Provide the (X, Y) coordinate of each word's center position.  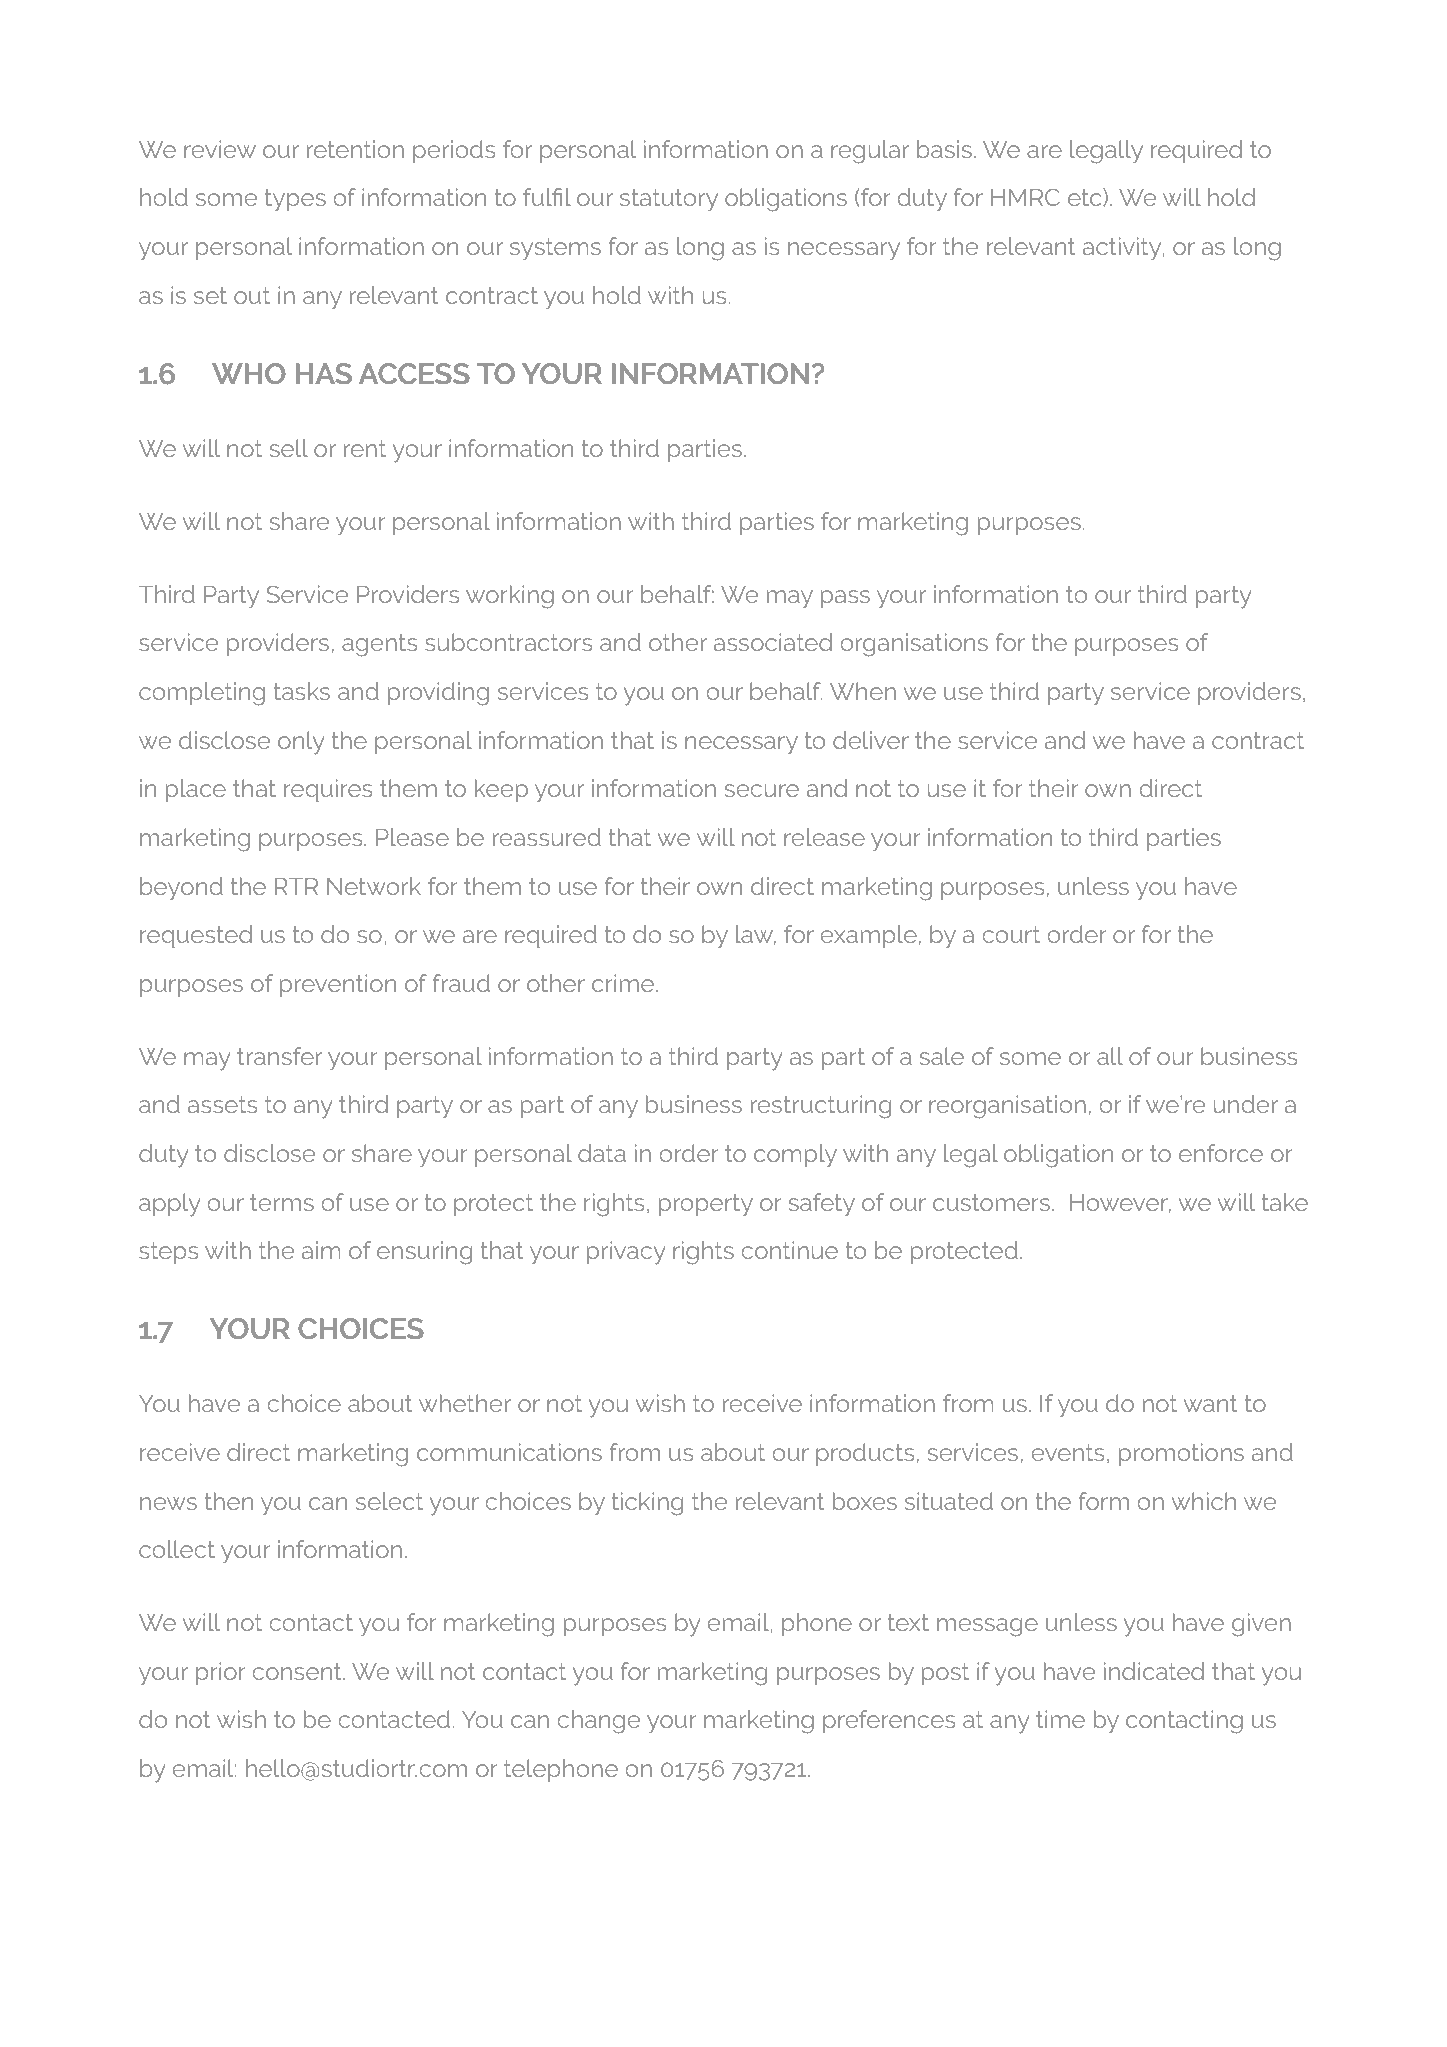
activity (1123, 249)
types (295, 200)
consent (298, 1671)
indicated (1154, 1671)
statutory (669, 200)
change (598, 1722)
